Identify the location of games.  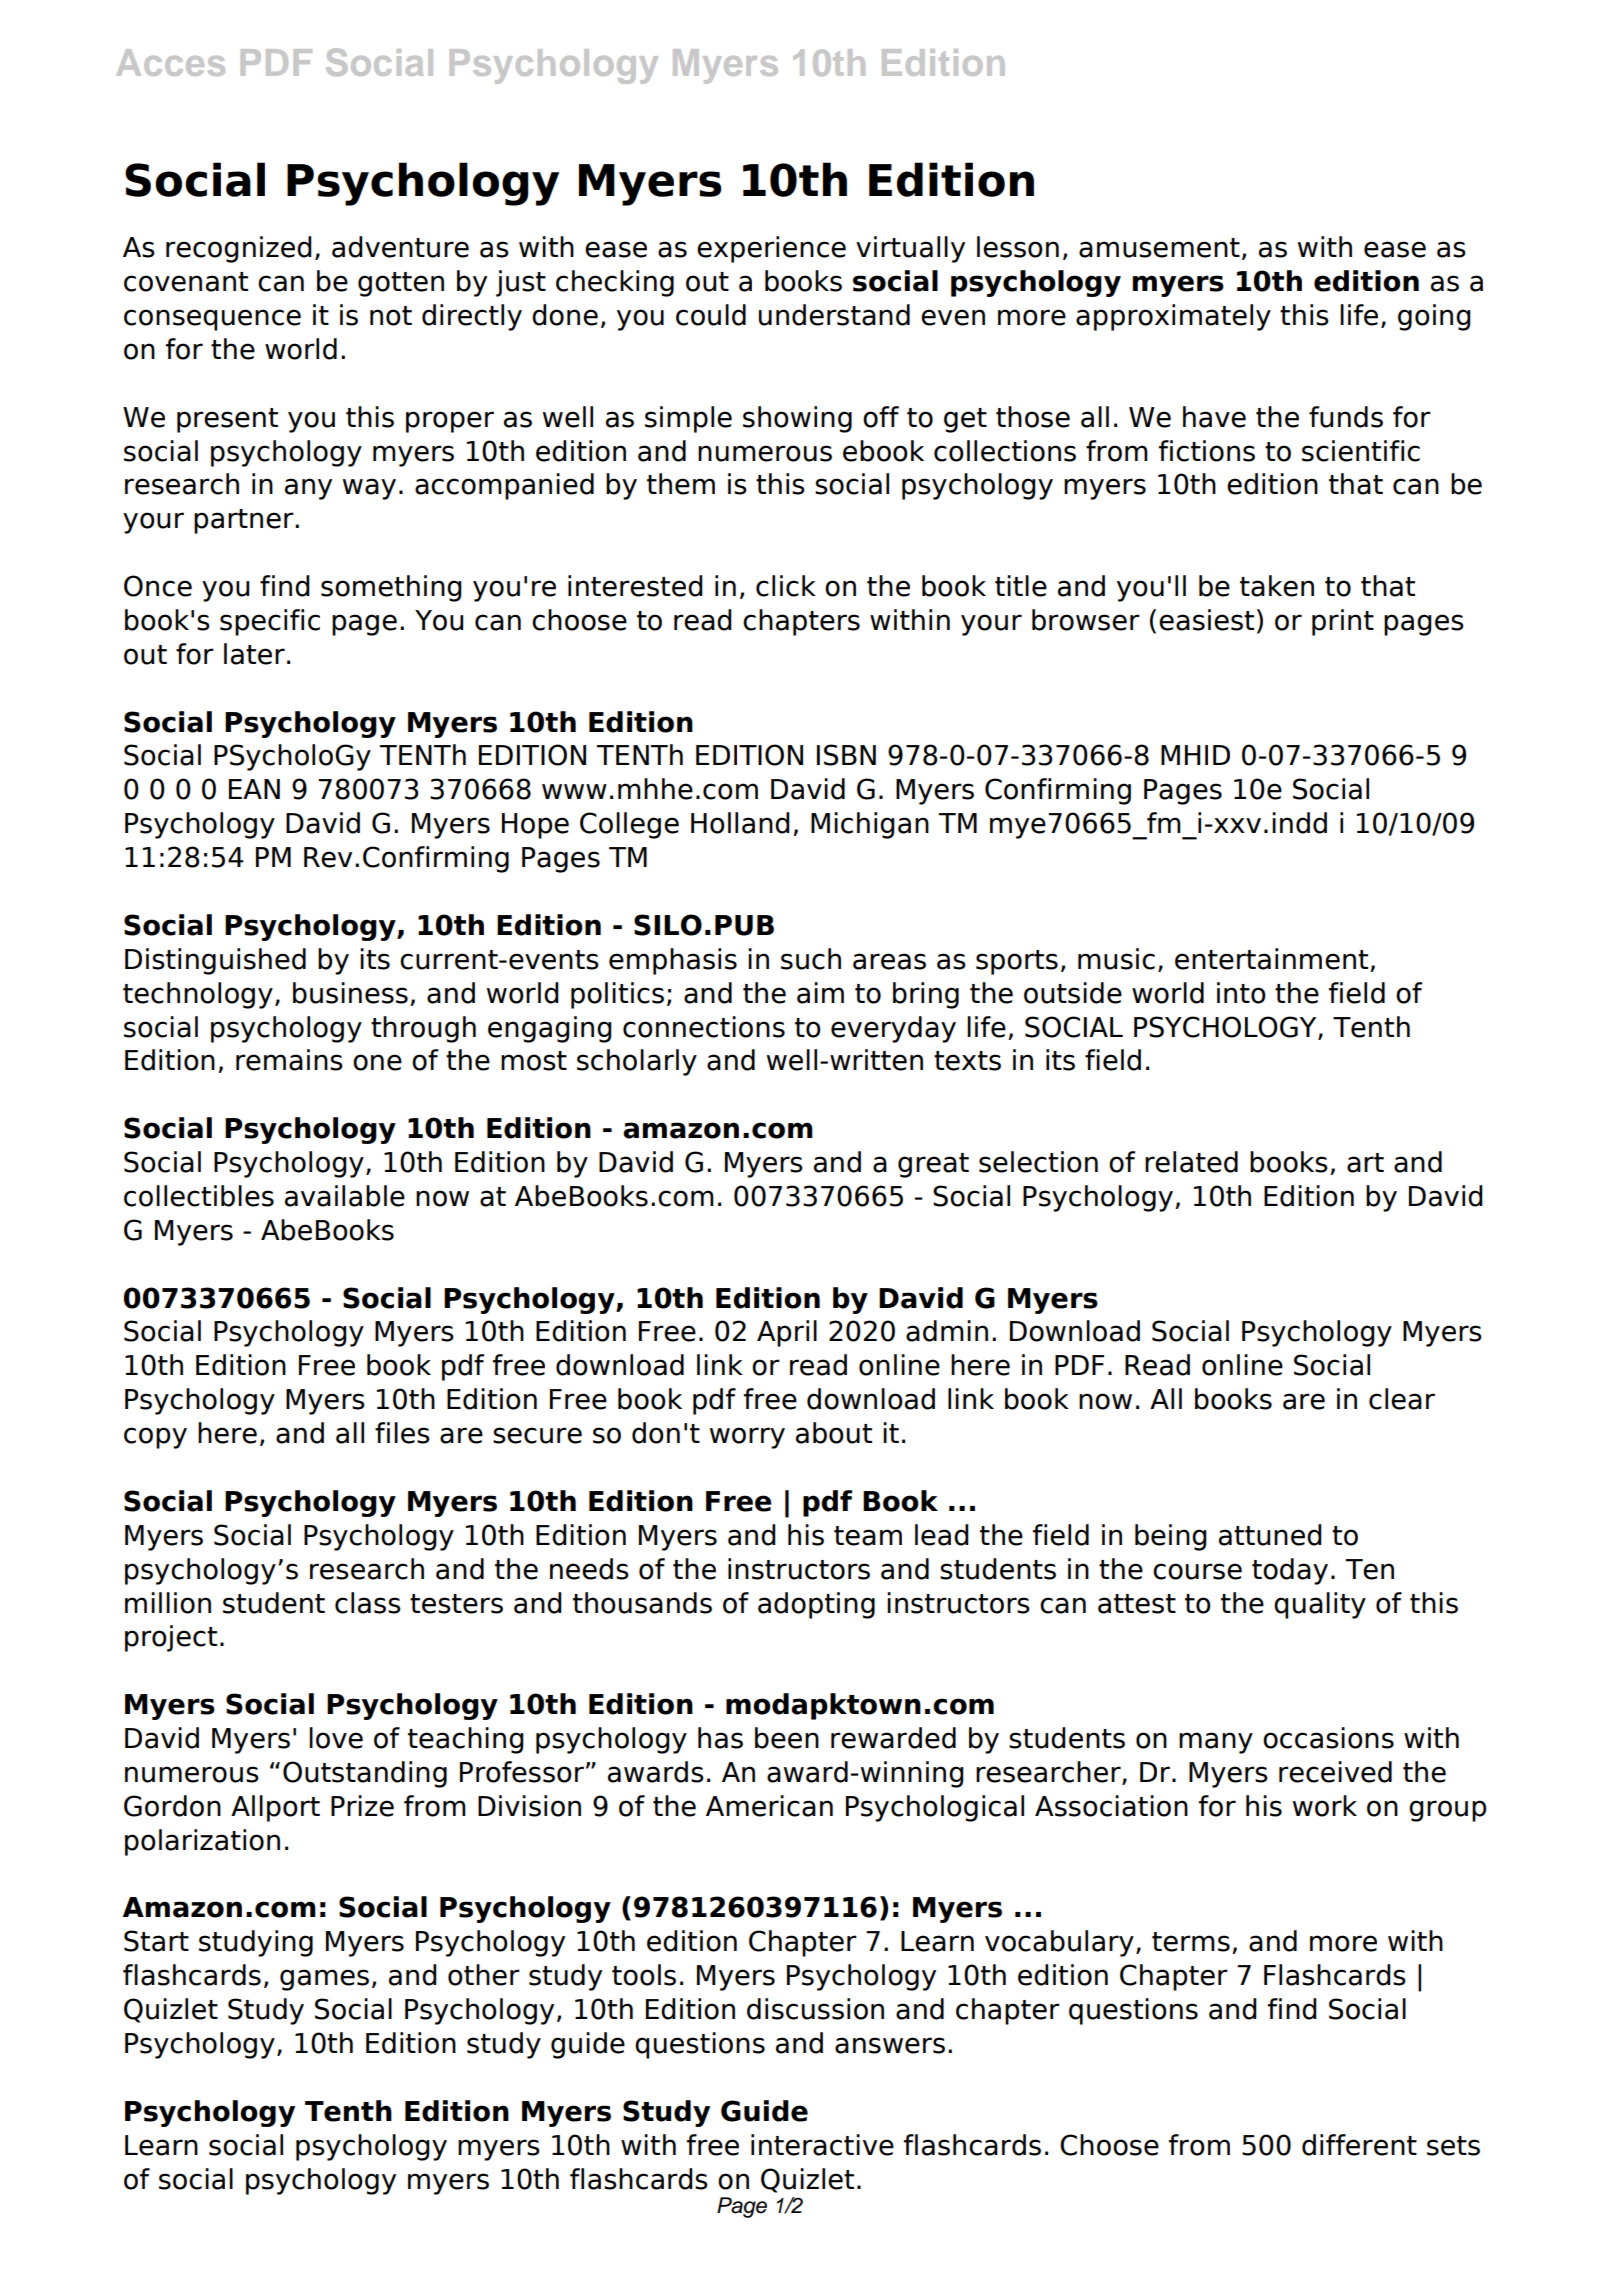
(324, 1980).
